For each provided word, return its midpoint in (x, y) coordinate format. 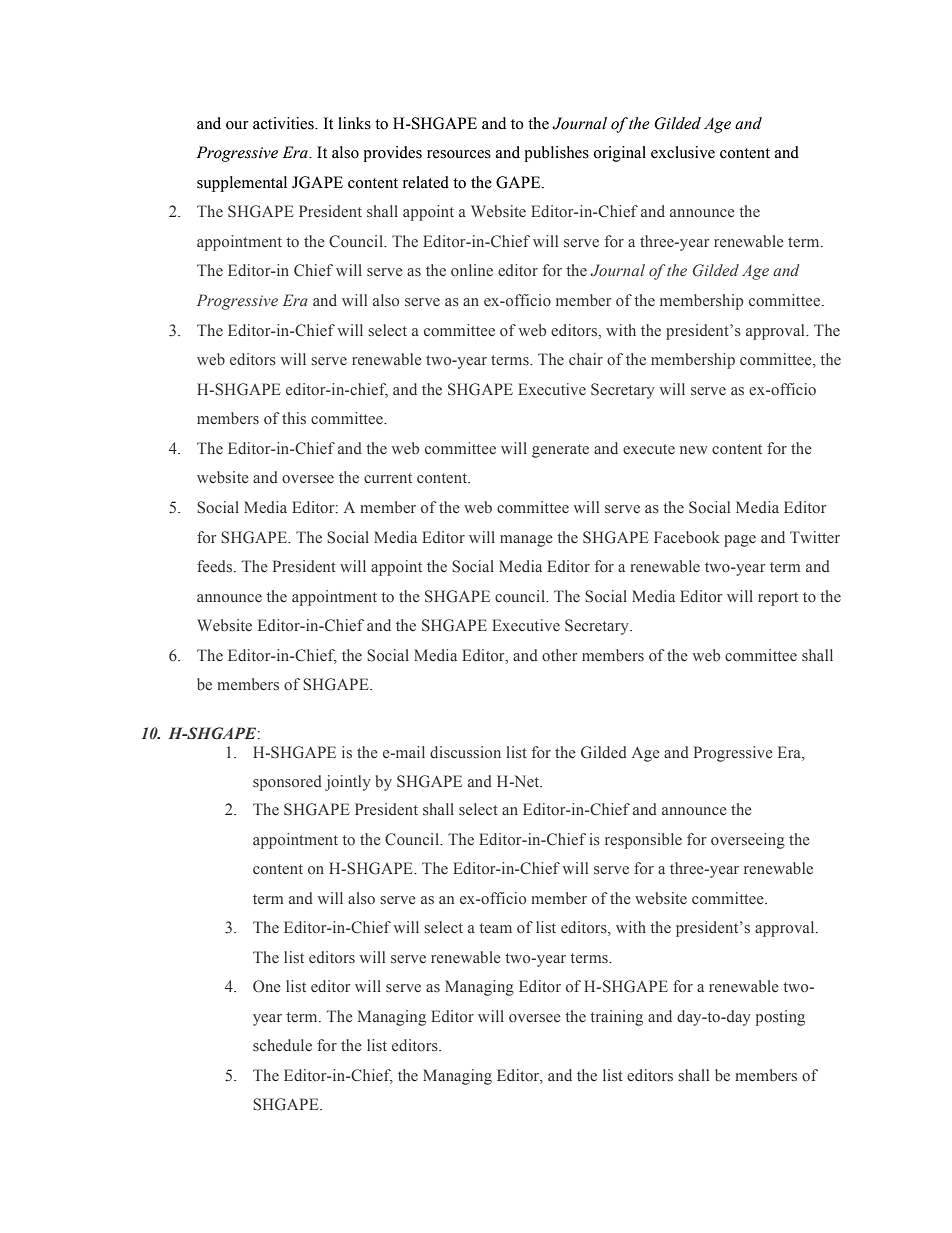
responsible (643, 841)
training (616, 1018)
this (294, 418)
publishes (556, 154)
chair (586, 359)
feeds (216, 566)
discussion (465, 752)
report (778, 599)
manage (526, 541)
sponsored (287, 783)
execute (649, 449)
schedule (282, 1045)
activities (284, 123)
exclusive (683, 152)
